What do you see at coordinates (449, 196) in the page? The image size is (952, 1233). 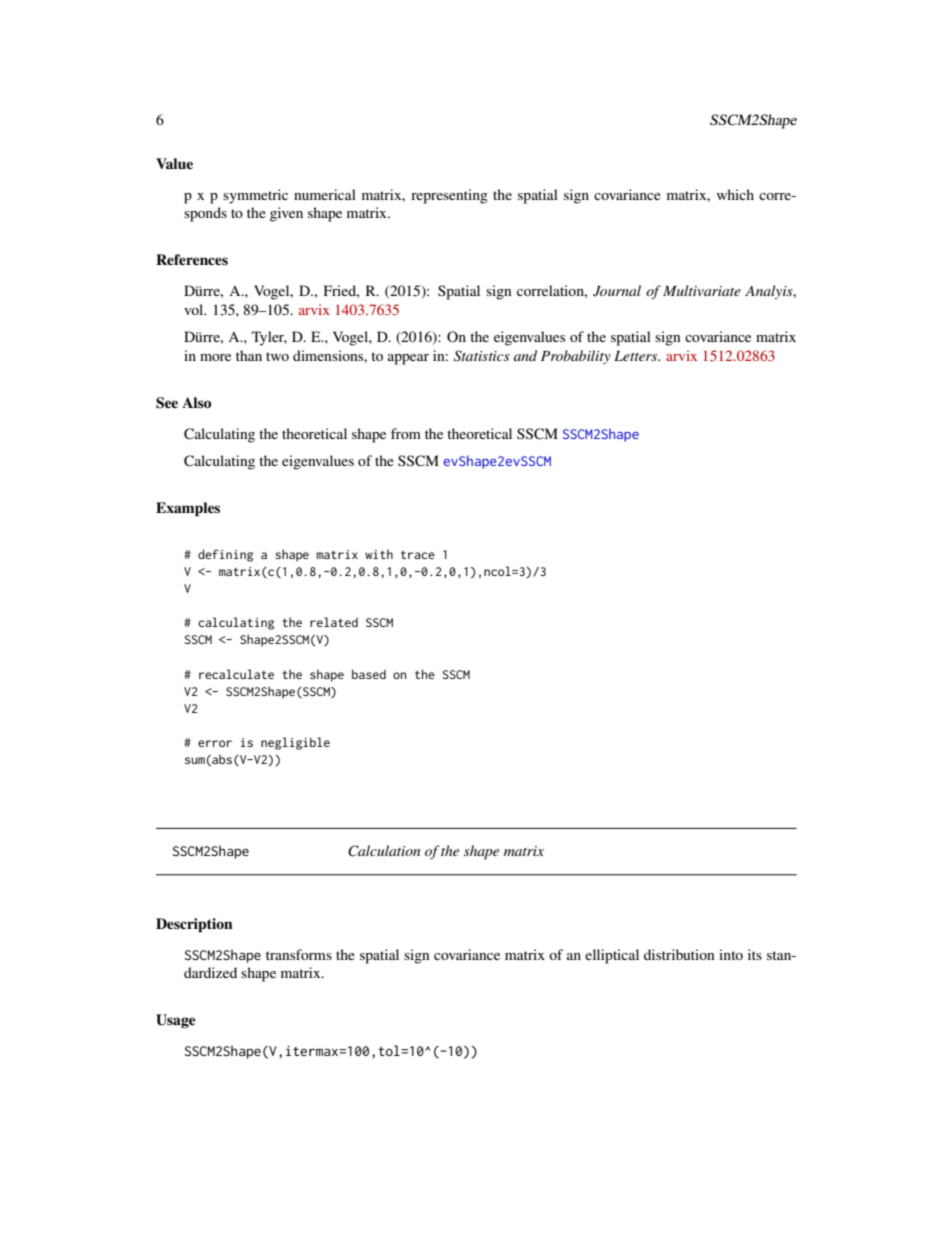 I see `representing` at bounding box center [449, 196].
